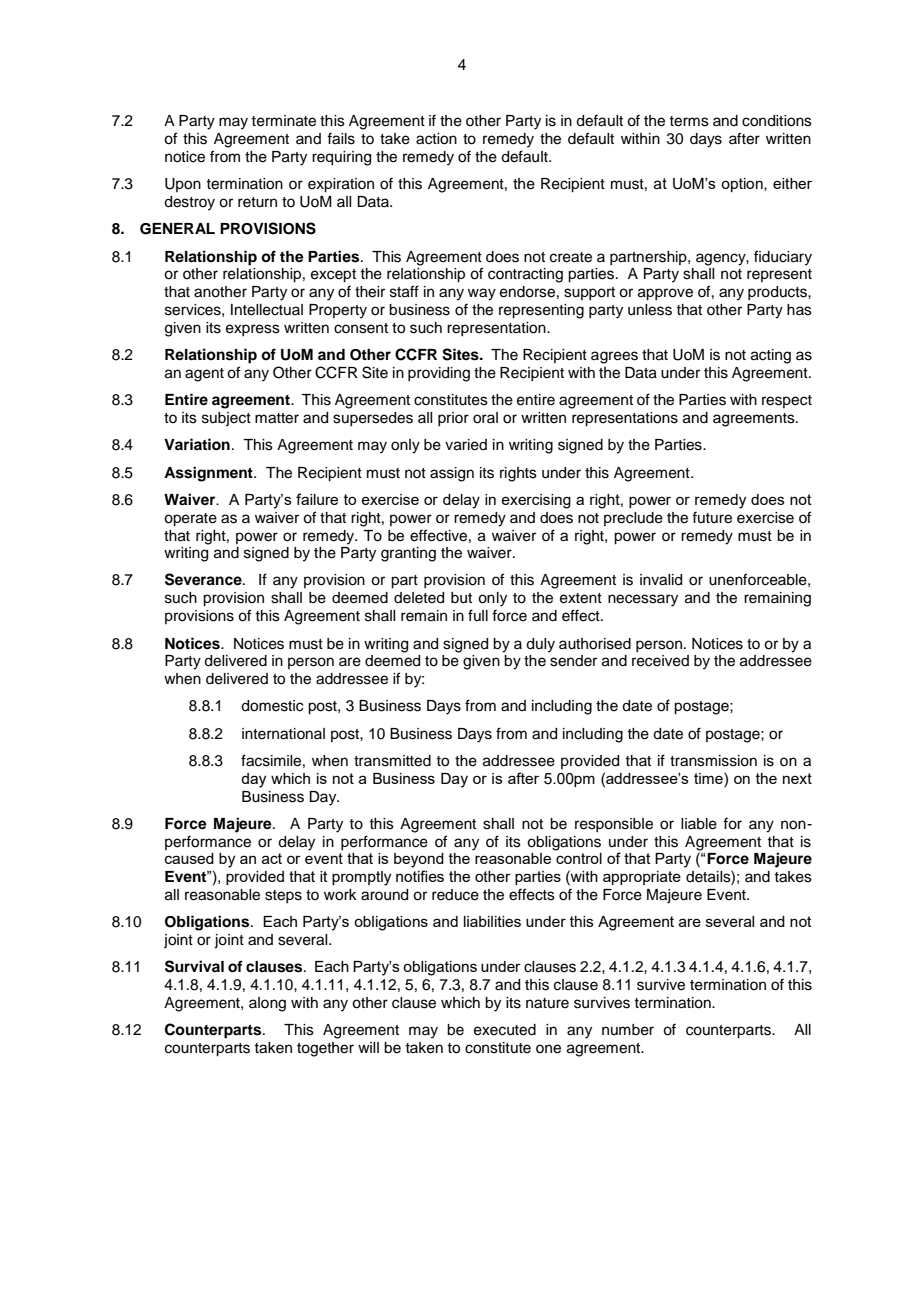 This page has width=924, height=1308. I want to click on action, so click(436, 139).
